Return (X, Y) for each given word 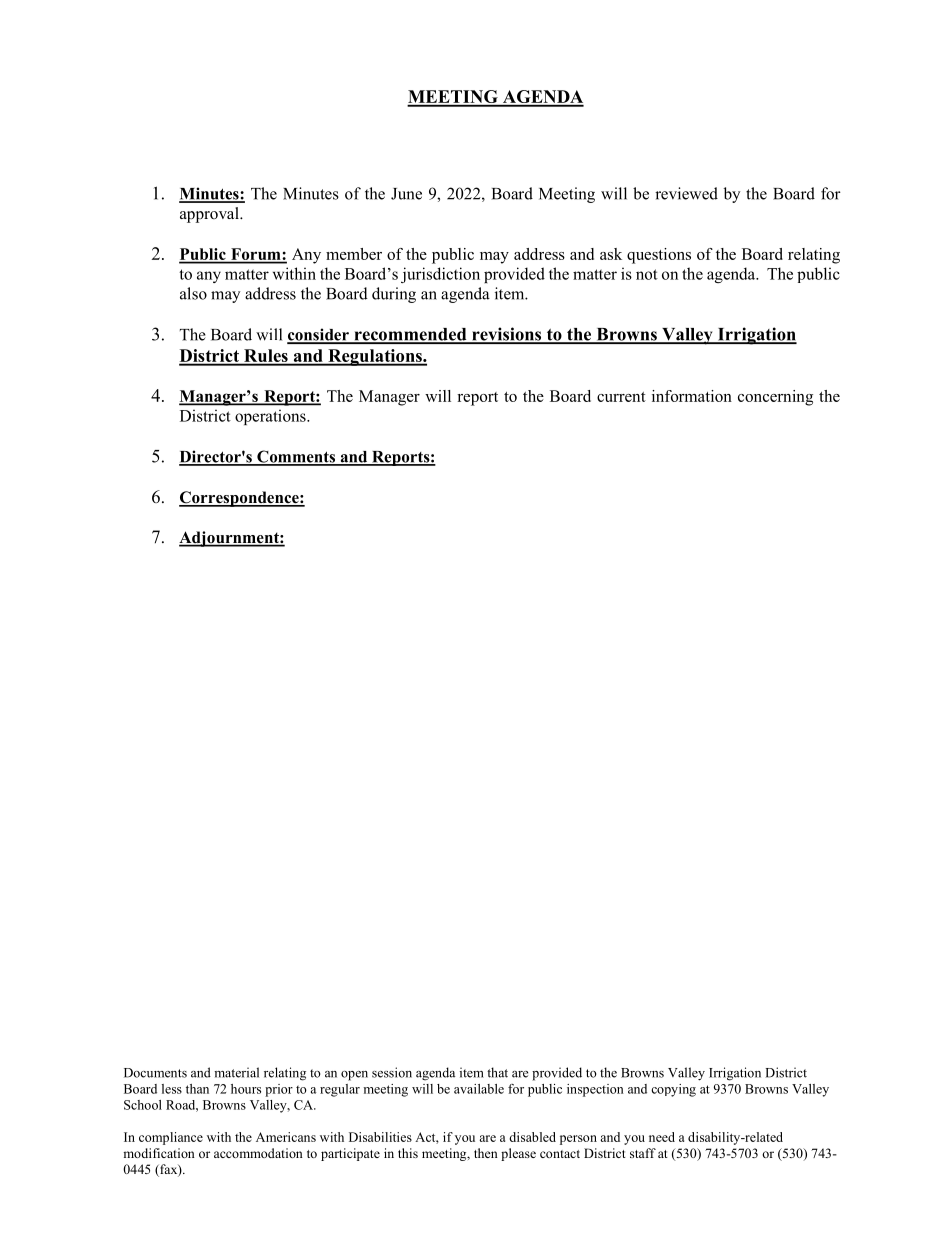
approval (210, 215)
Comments (296, 457)
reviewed (686, 193)
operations (271, 417)
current (621, 397)
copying (673, 1090)
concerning (775, 398)
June (406, 194)
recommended (410, 335)
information (692, 396)
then (486, 1153)
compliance (171, 1138)
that (497, 1072)
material (236, 1072)
